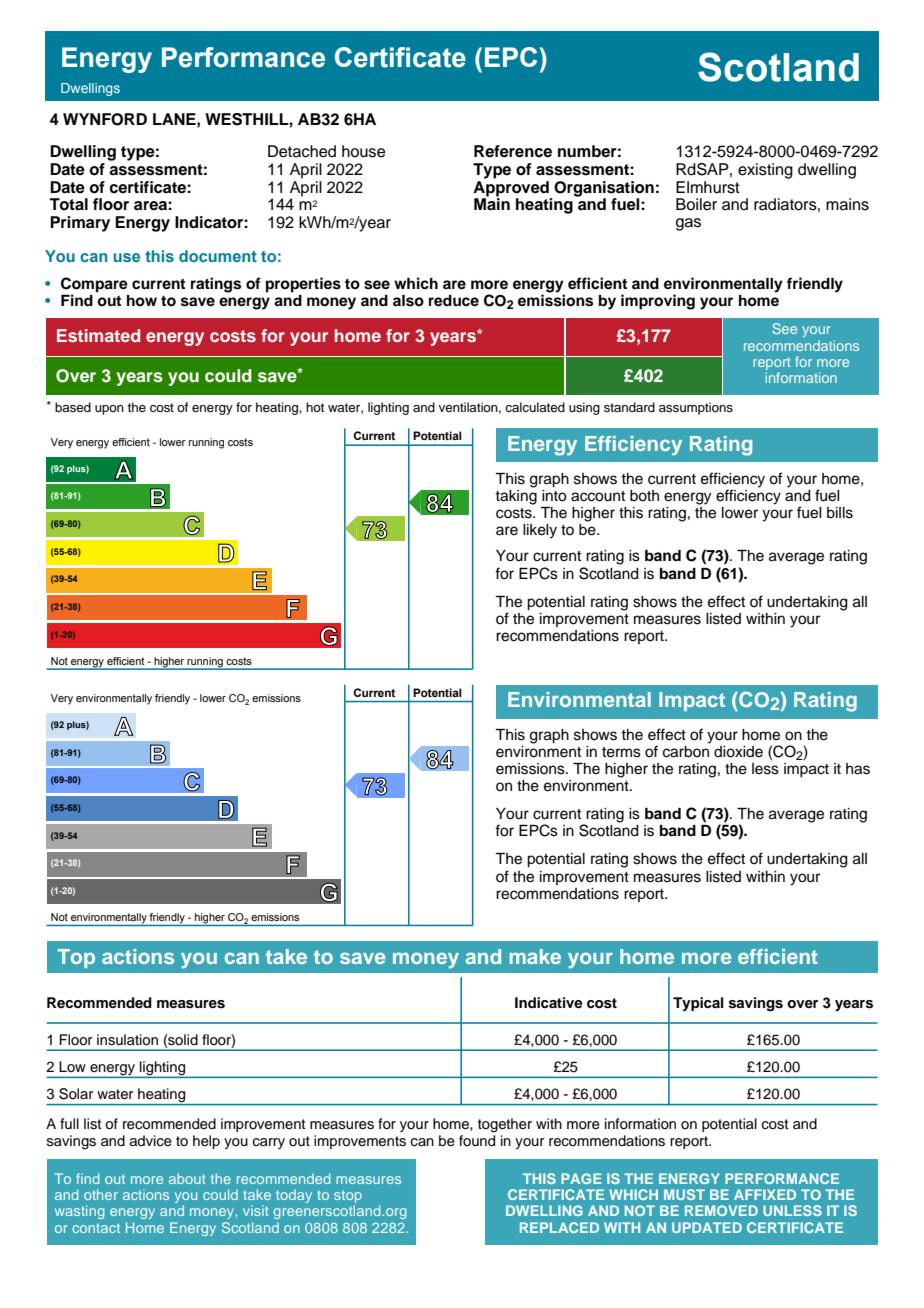  I want to click on about, so click(187, 1178).
